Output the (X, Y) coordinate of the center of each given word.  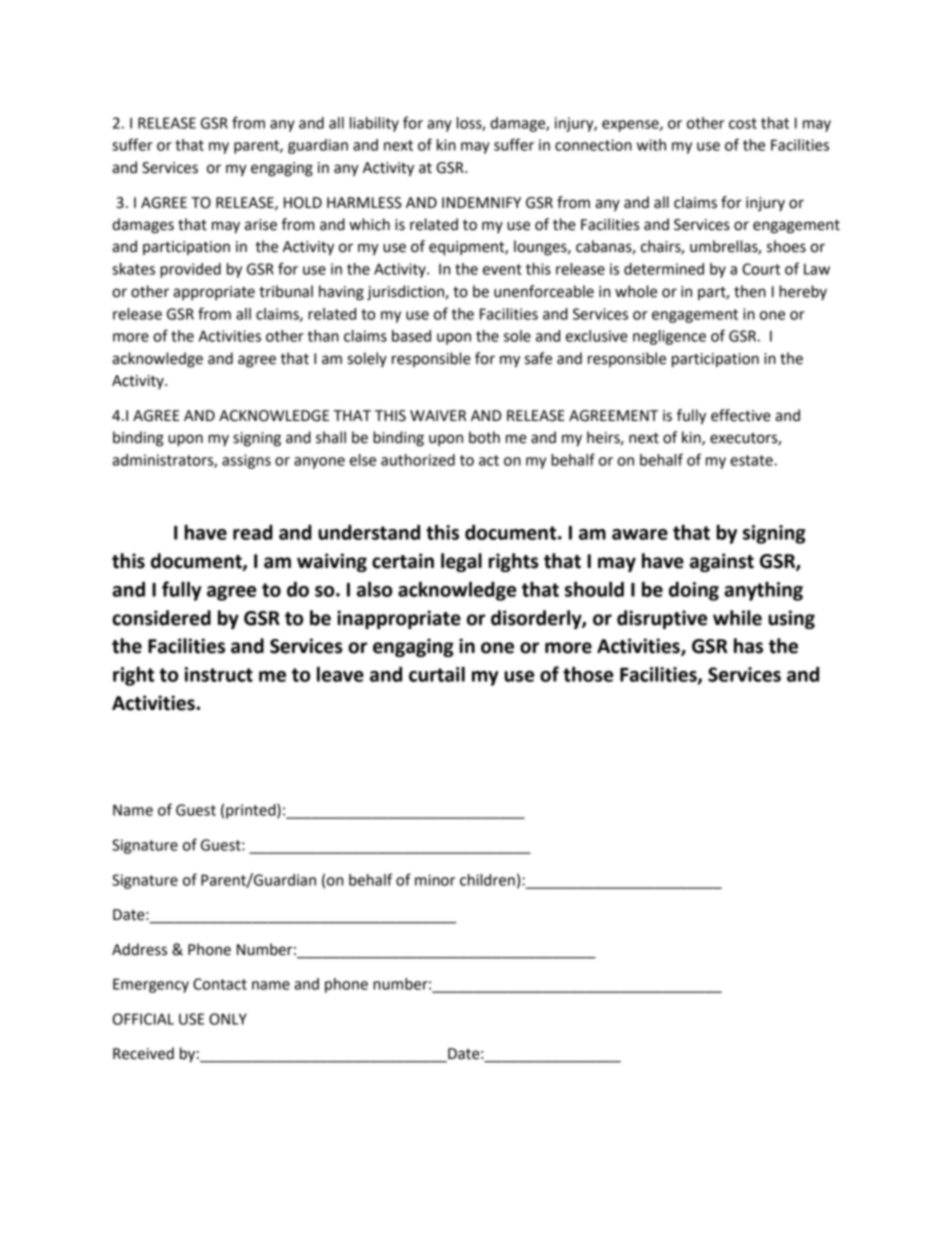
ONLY (228, 1019)
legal (461, 562)
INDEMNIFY (481, 202)
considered (161, 618)
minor (435, 880)
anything (763, 591)
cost (743, 123)
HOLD (303, 203)
